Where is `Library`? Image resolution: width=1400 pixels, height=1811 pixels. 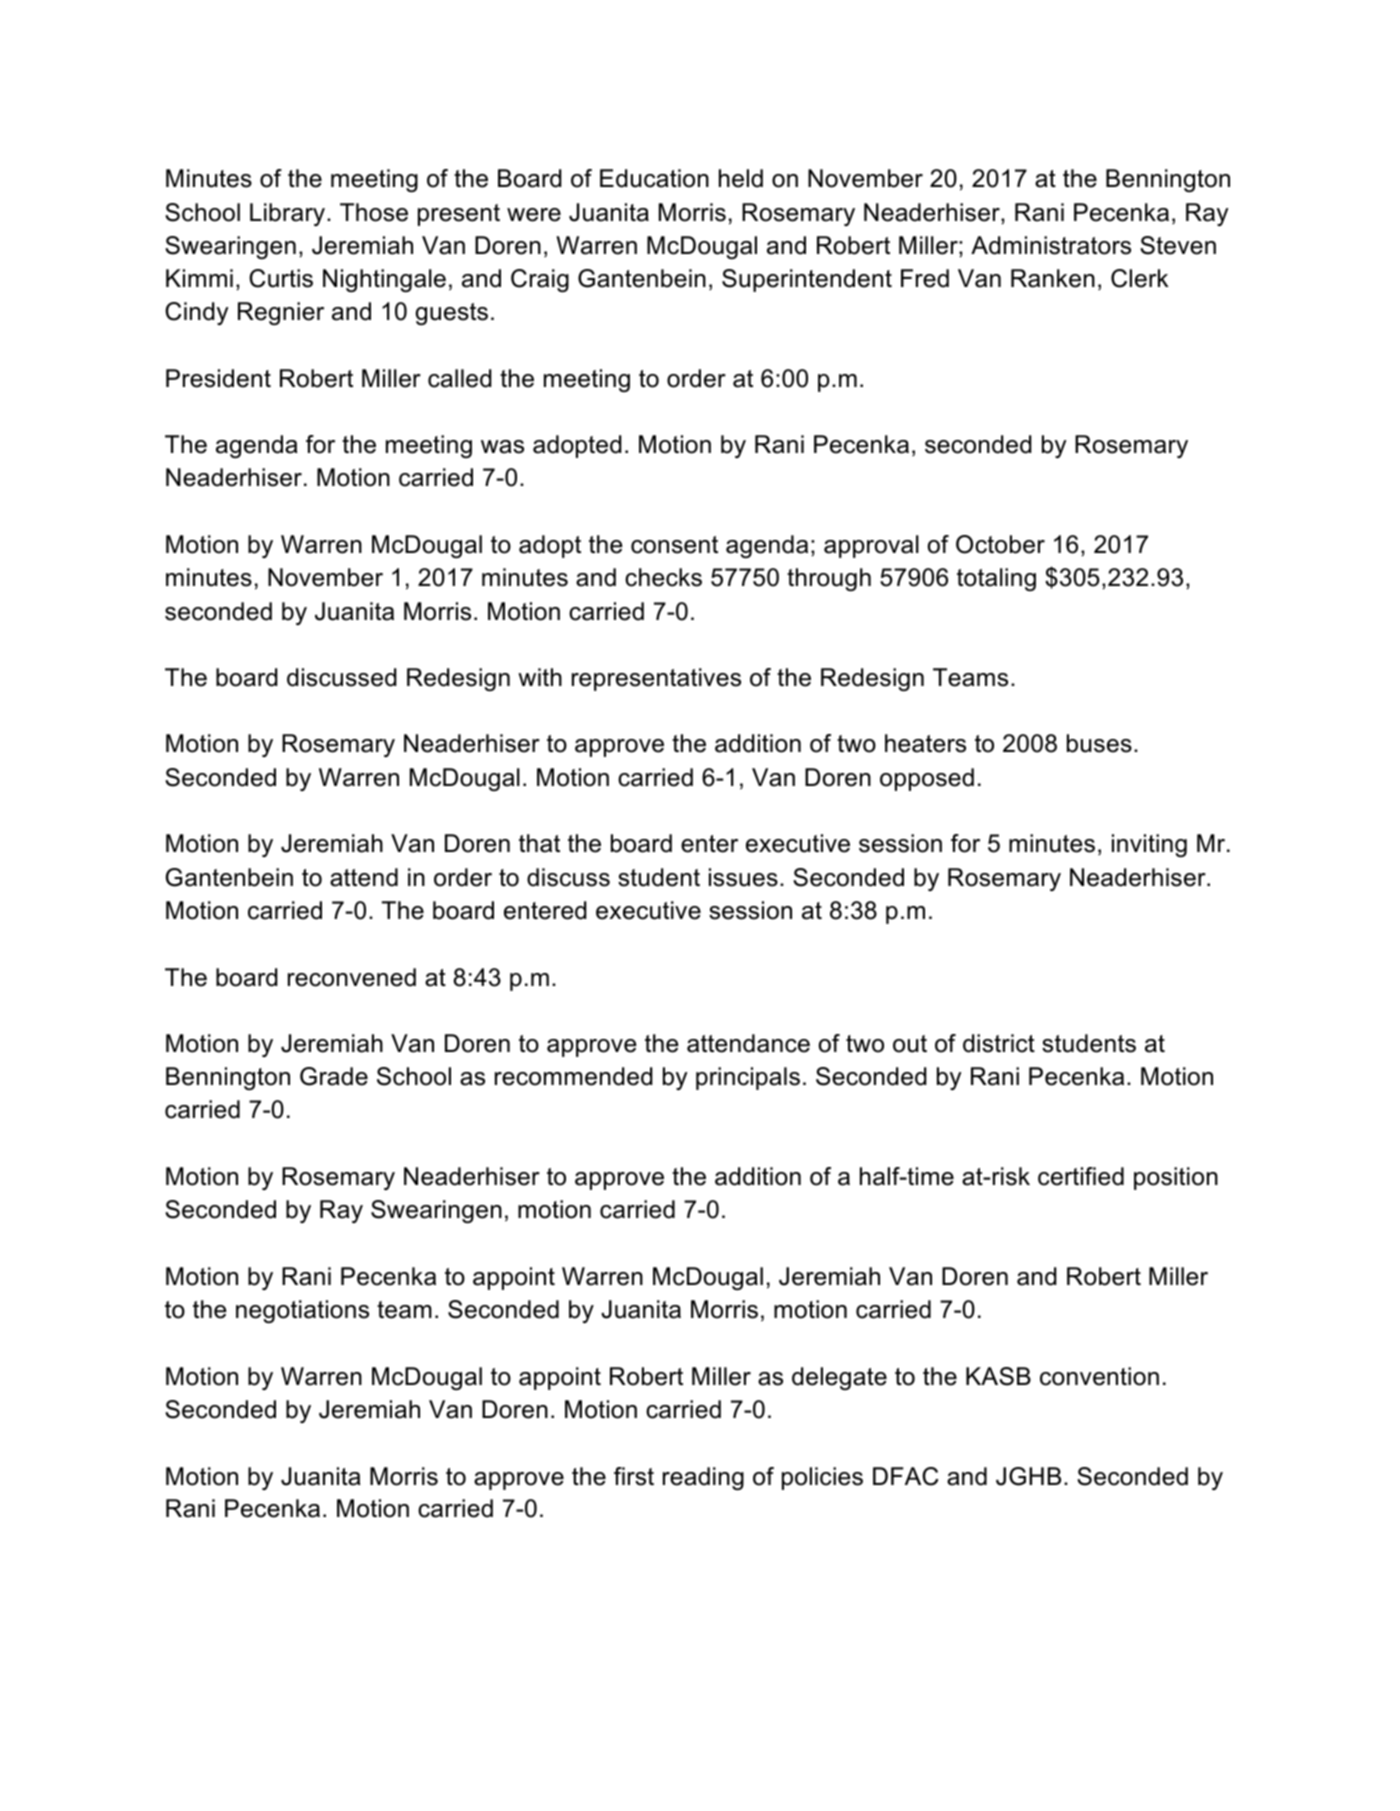 Library is located at coordinates (289, 214).
